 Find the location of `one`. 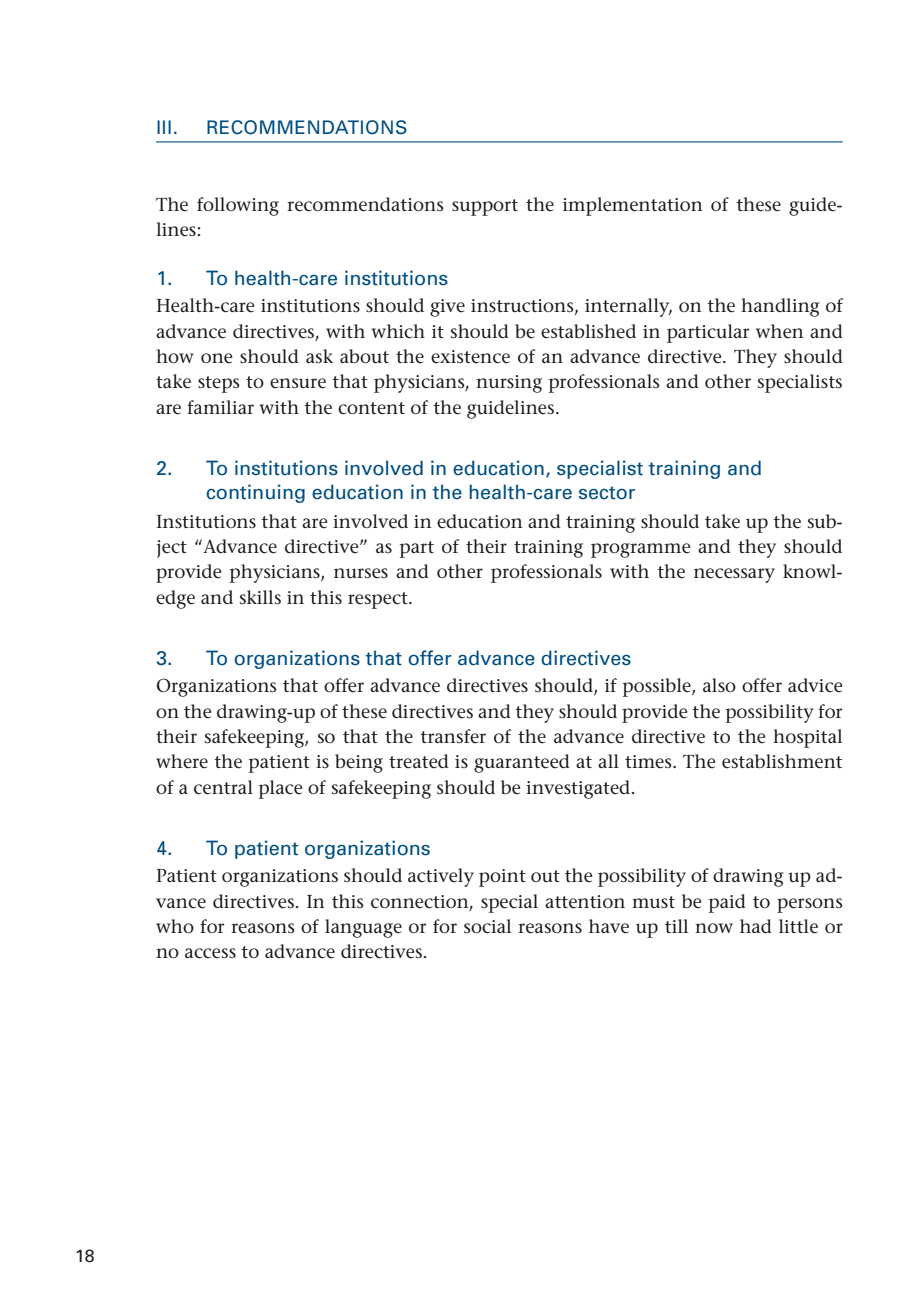

one is located at coordinates (216, 358).
